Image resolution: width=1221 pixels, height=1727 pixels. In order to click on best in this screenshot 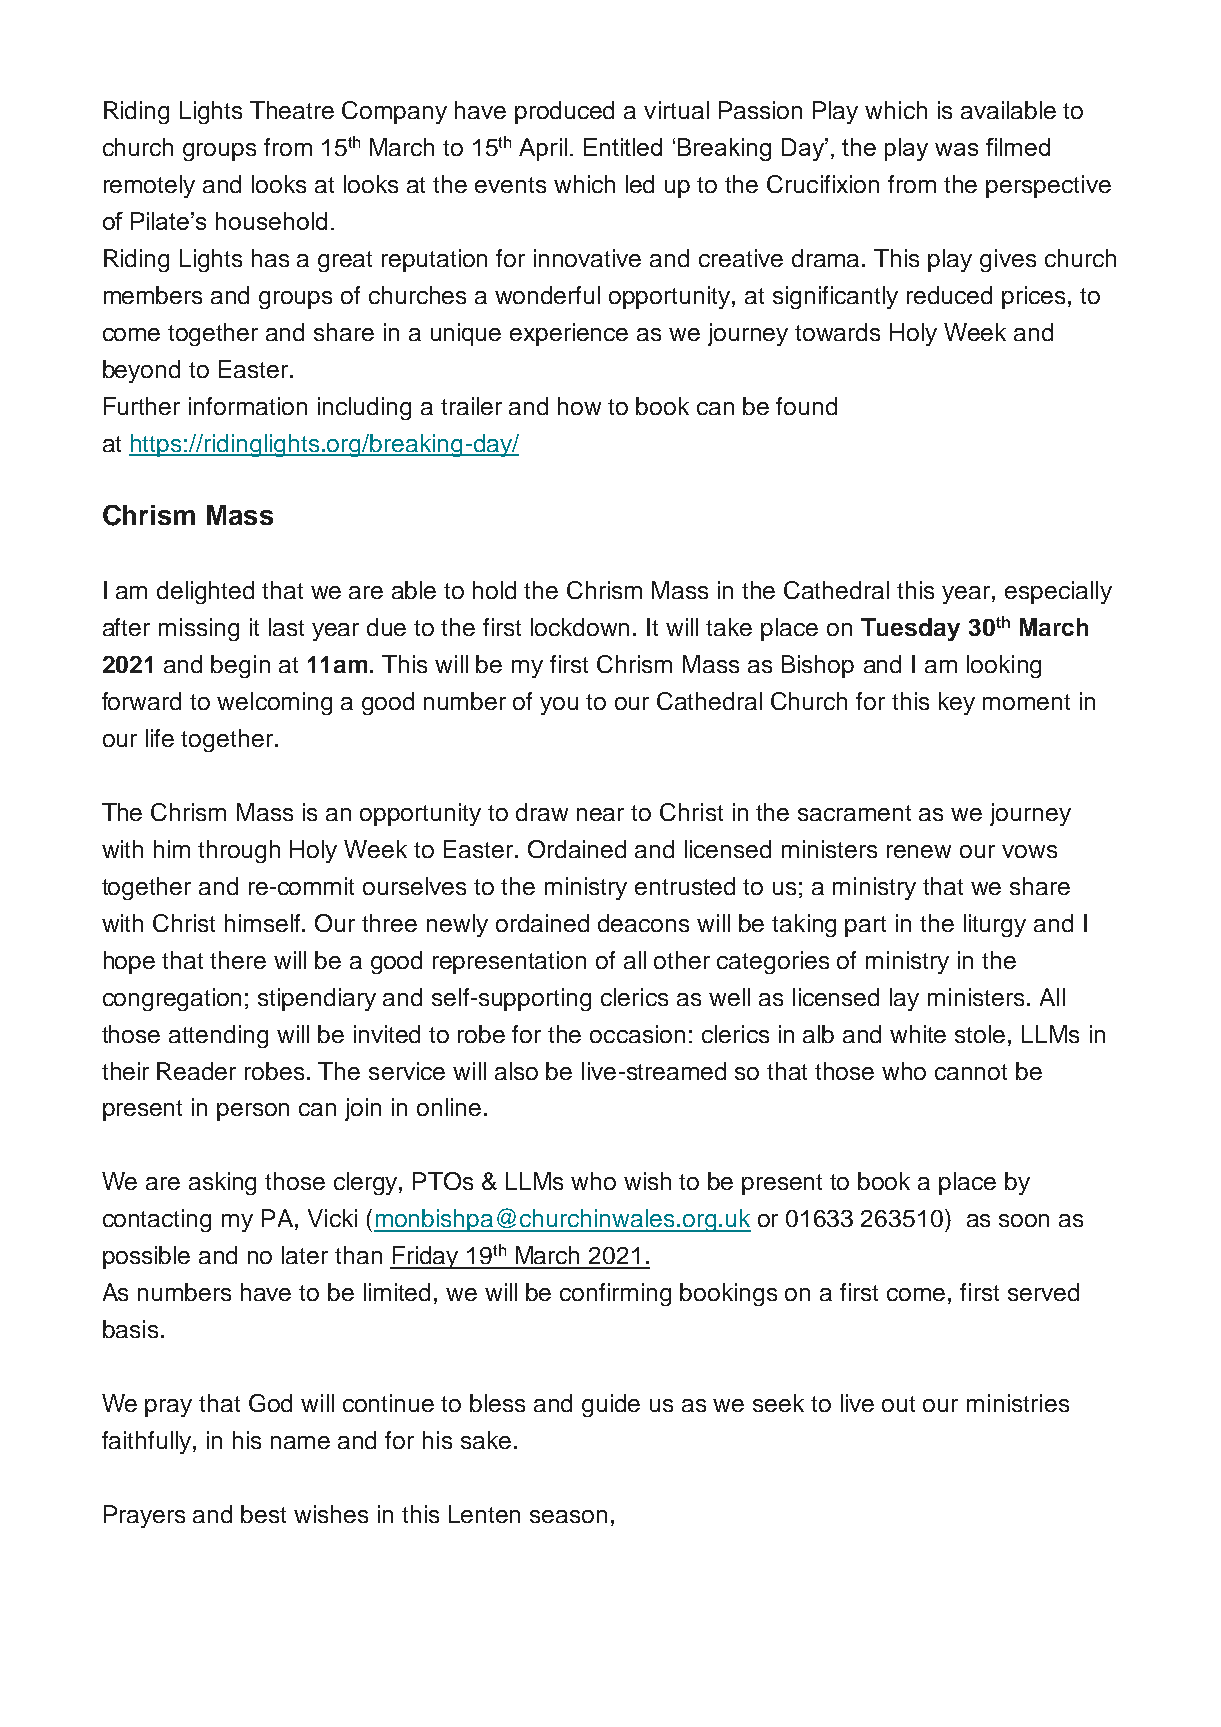, I will do `click(263, 1514)`.
